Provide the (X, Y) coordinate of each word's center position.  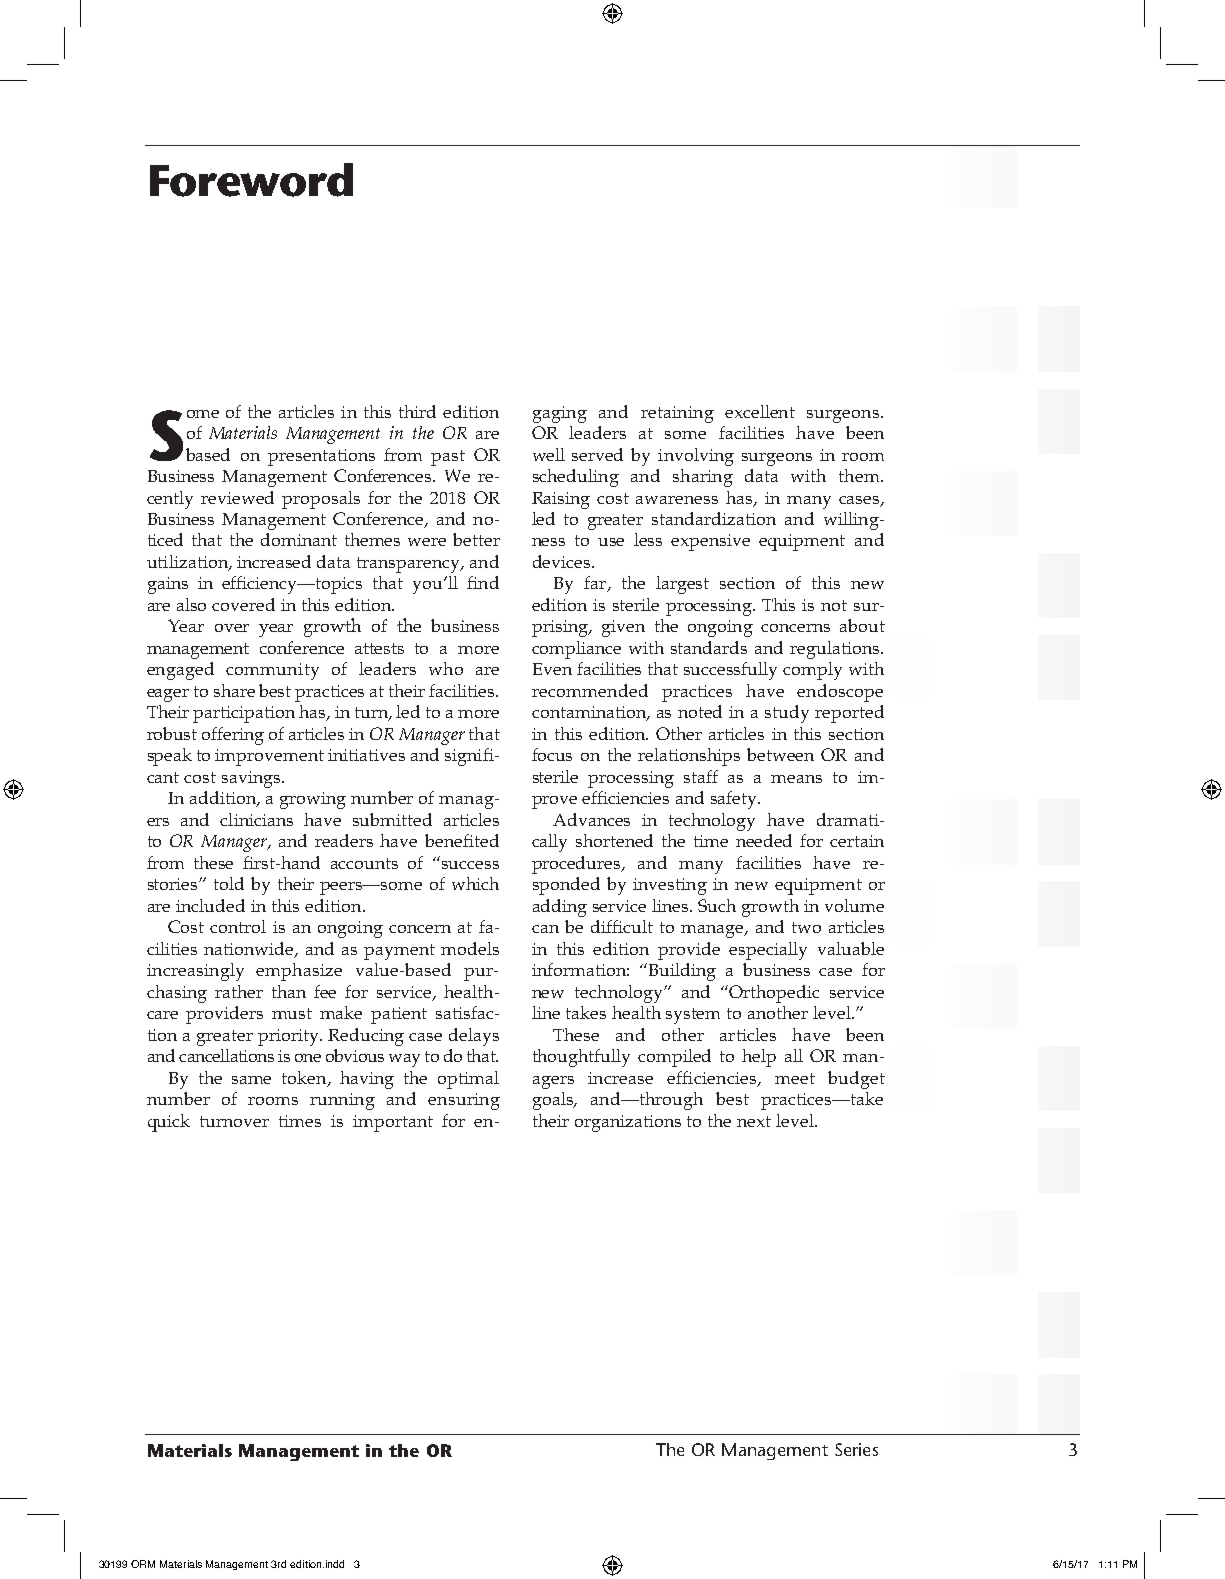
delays (474, 1037)
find (483, 582)
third (417, 411)
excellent (760, 411)
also (191, 604)
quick (169, 1123)
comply (812, 671)
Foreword (251, 180)
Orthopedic (774, 994)
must (292, 1013)
